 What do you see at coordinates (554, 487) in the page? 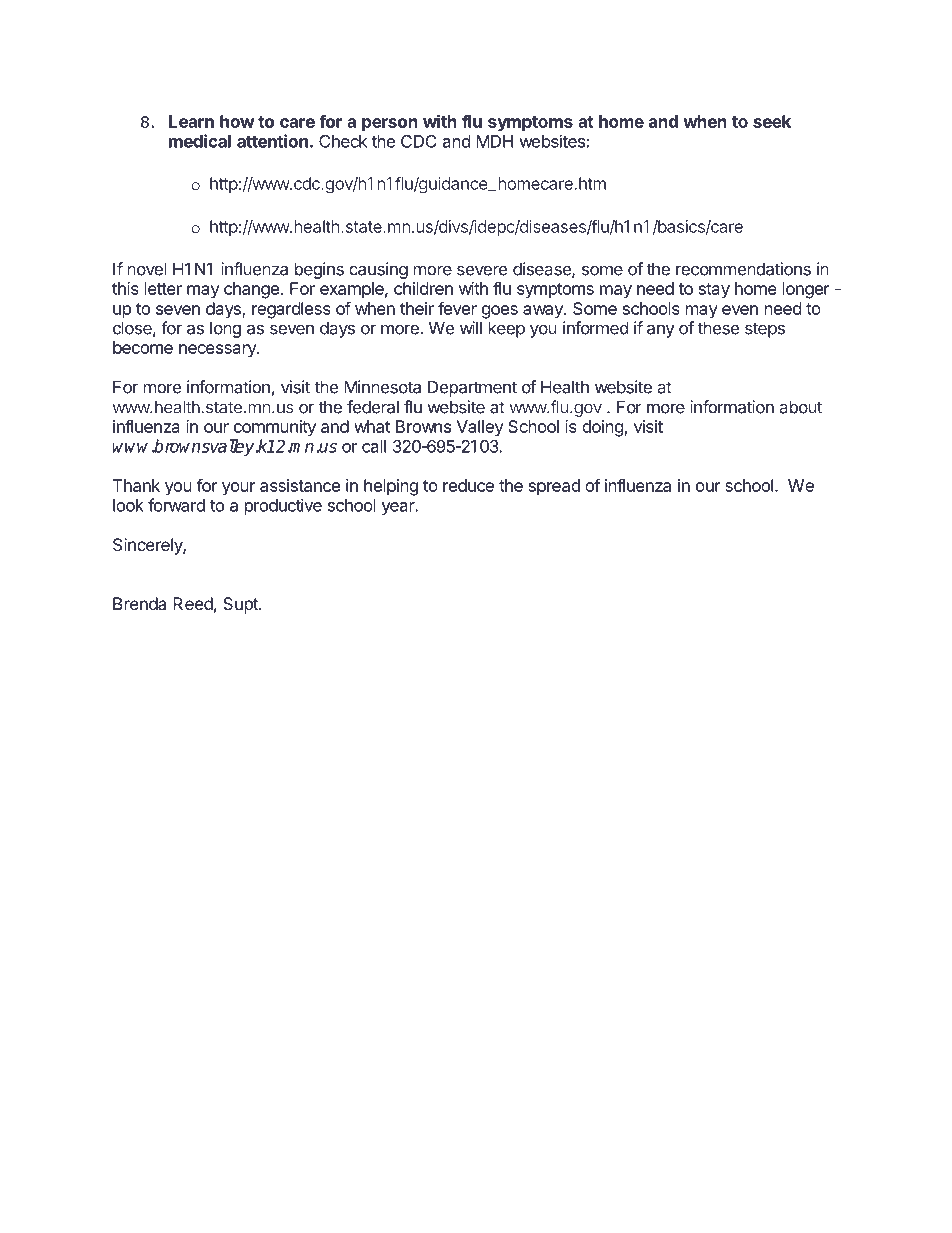
I see `spread` at bounding box center [554, 487].
